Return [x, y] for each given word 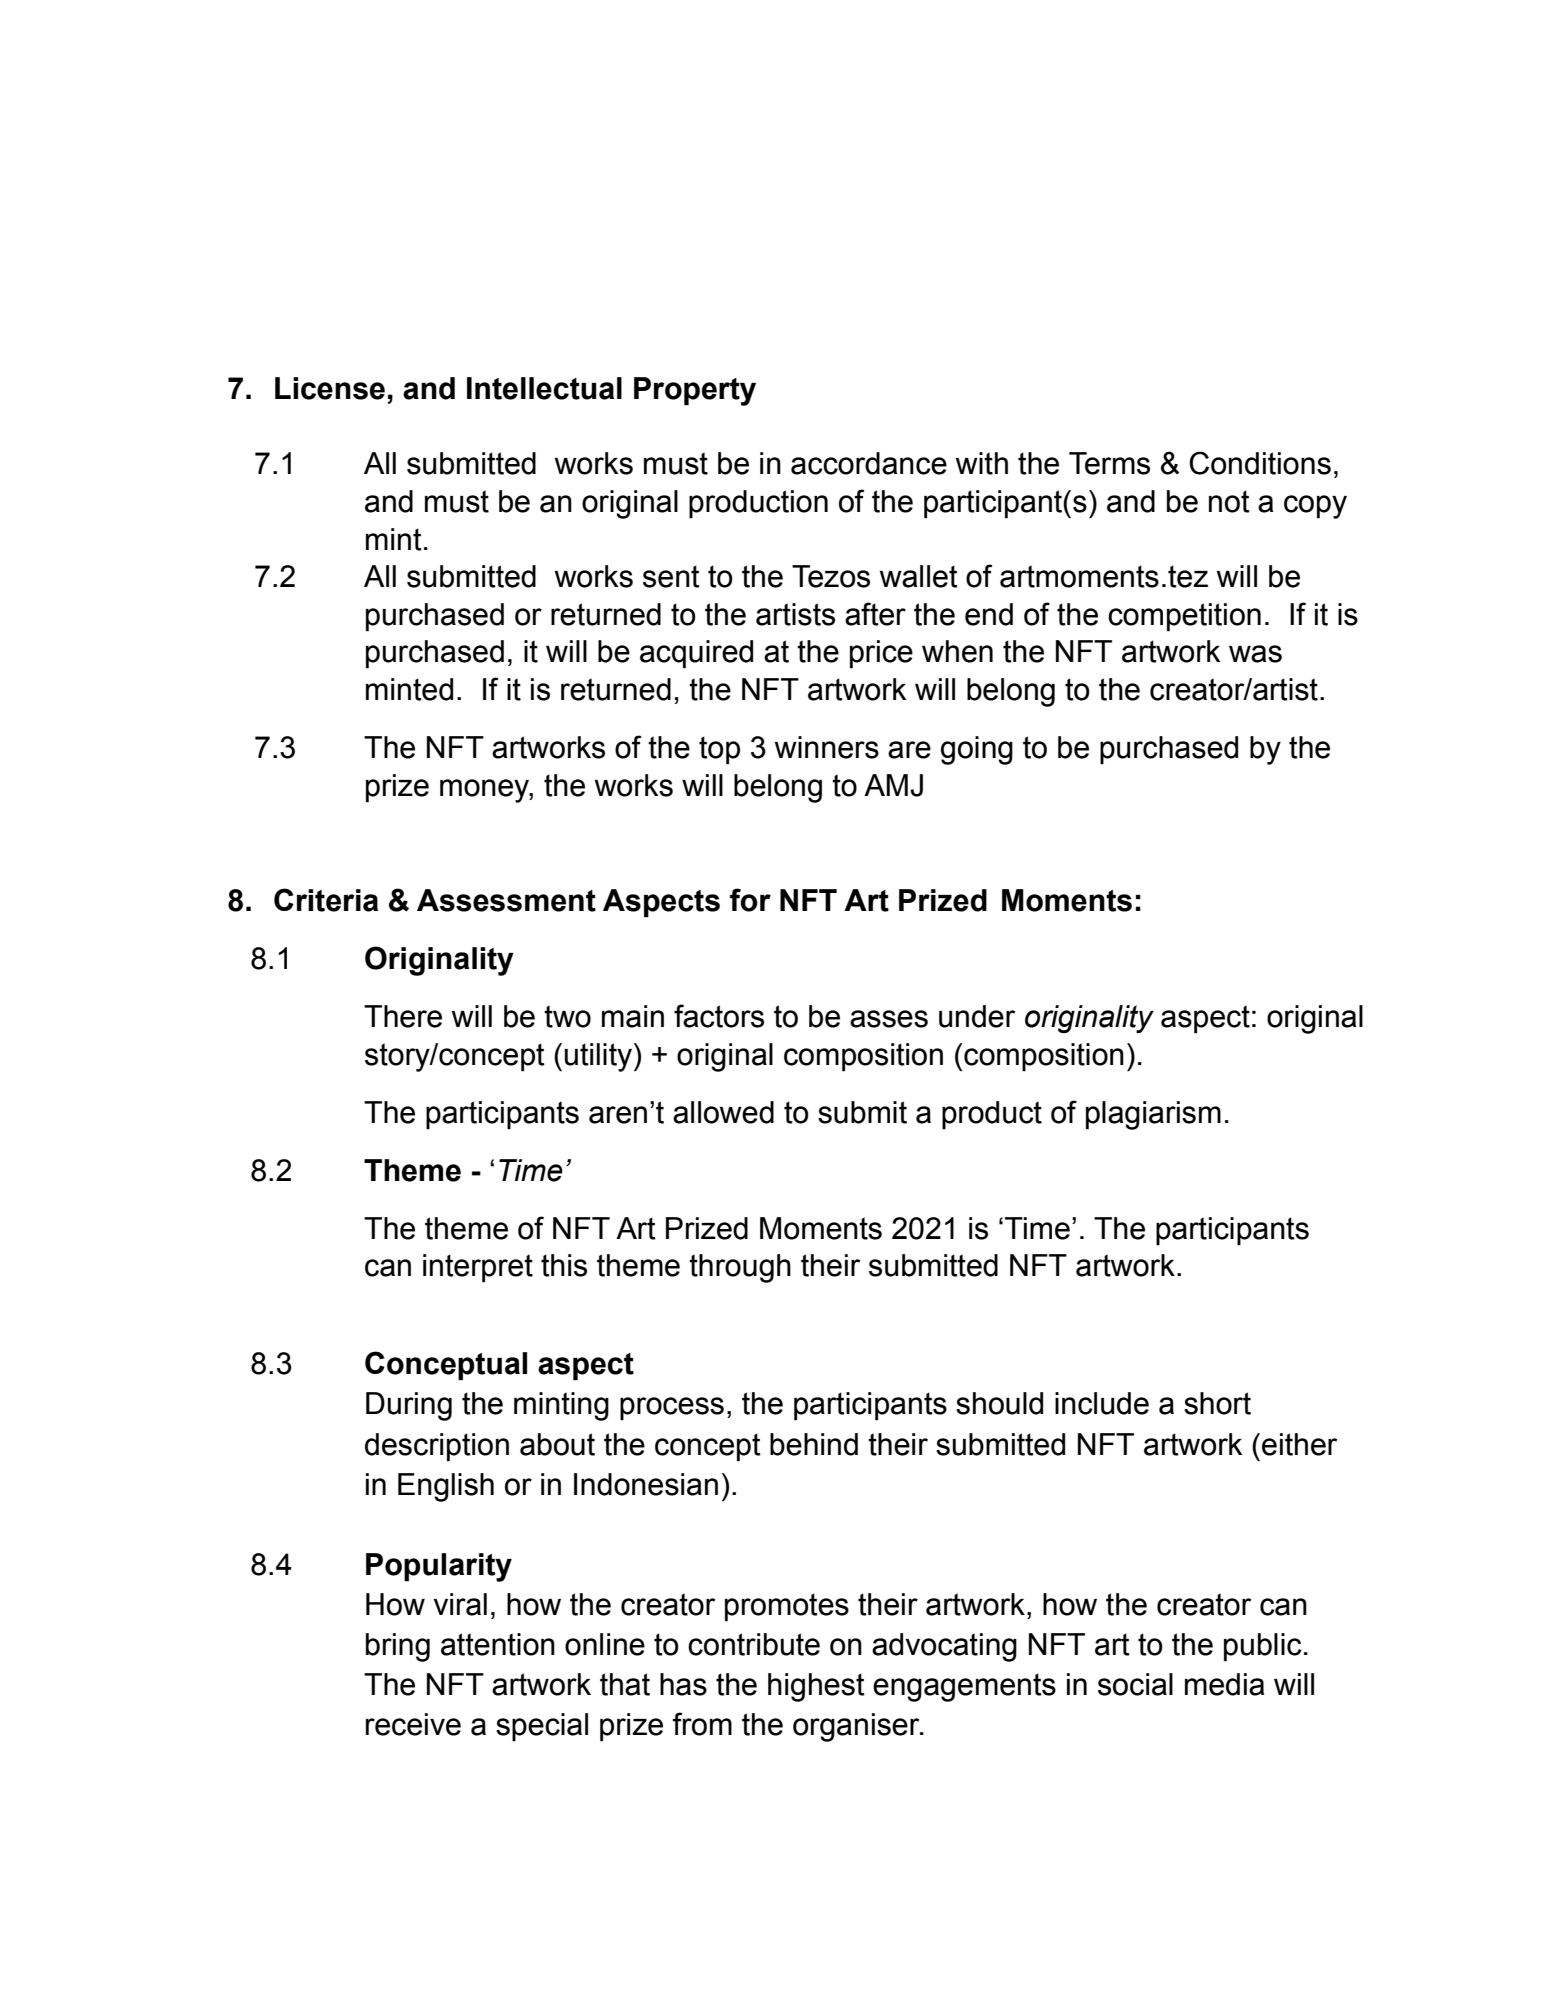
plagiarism [1153, 1115]
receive [413, 1724]
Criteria [326, 900]
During [409, 1406]
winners [827, 747]
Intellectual [544, 388]
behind [814, 1444]
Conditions [1260, 463]
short [1217, 1403]
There [403, 1016]
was [1255, 654]
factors [719, 1016]
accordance [869, 463]
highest [816, 1687]
